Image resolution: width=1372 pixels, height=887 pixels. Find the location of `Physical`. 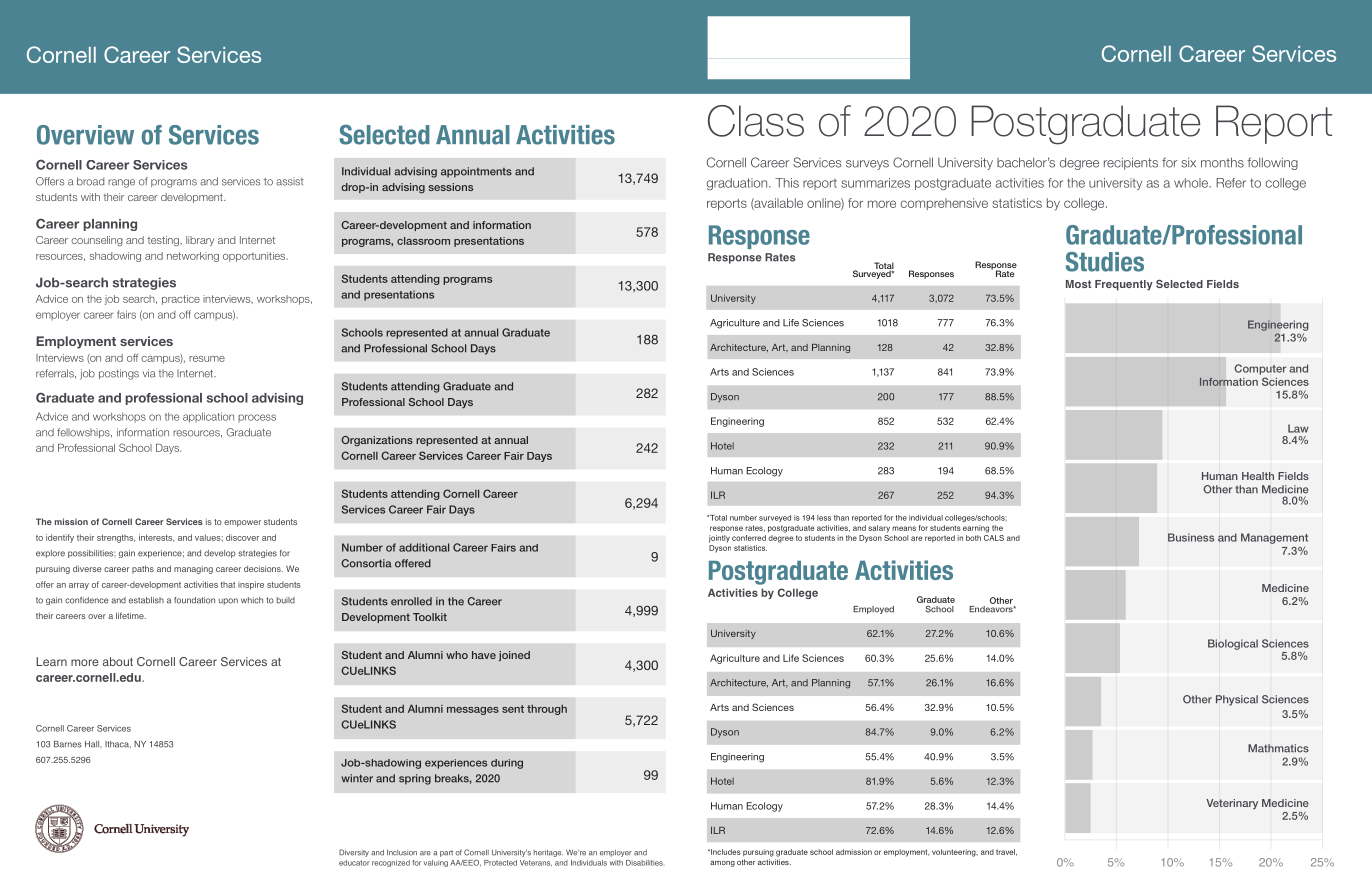

Physical is located at coordinates (1237, 700).
